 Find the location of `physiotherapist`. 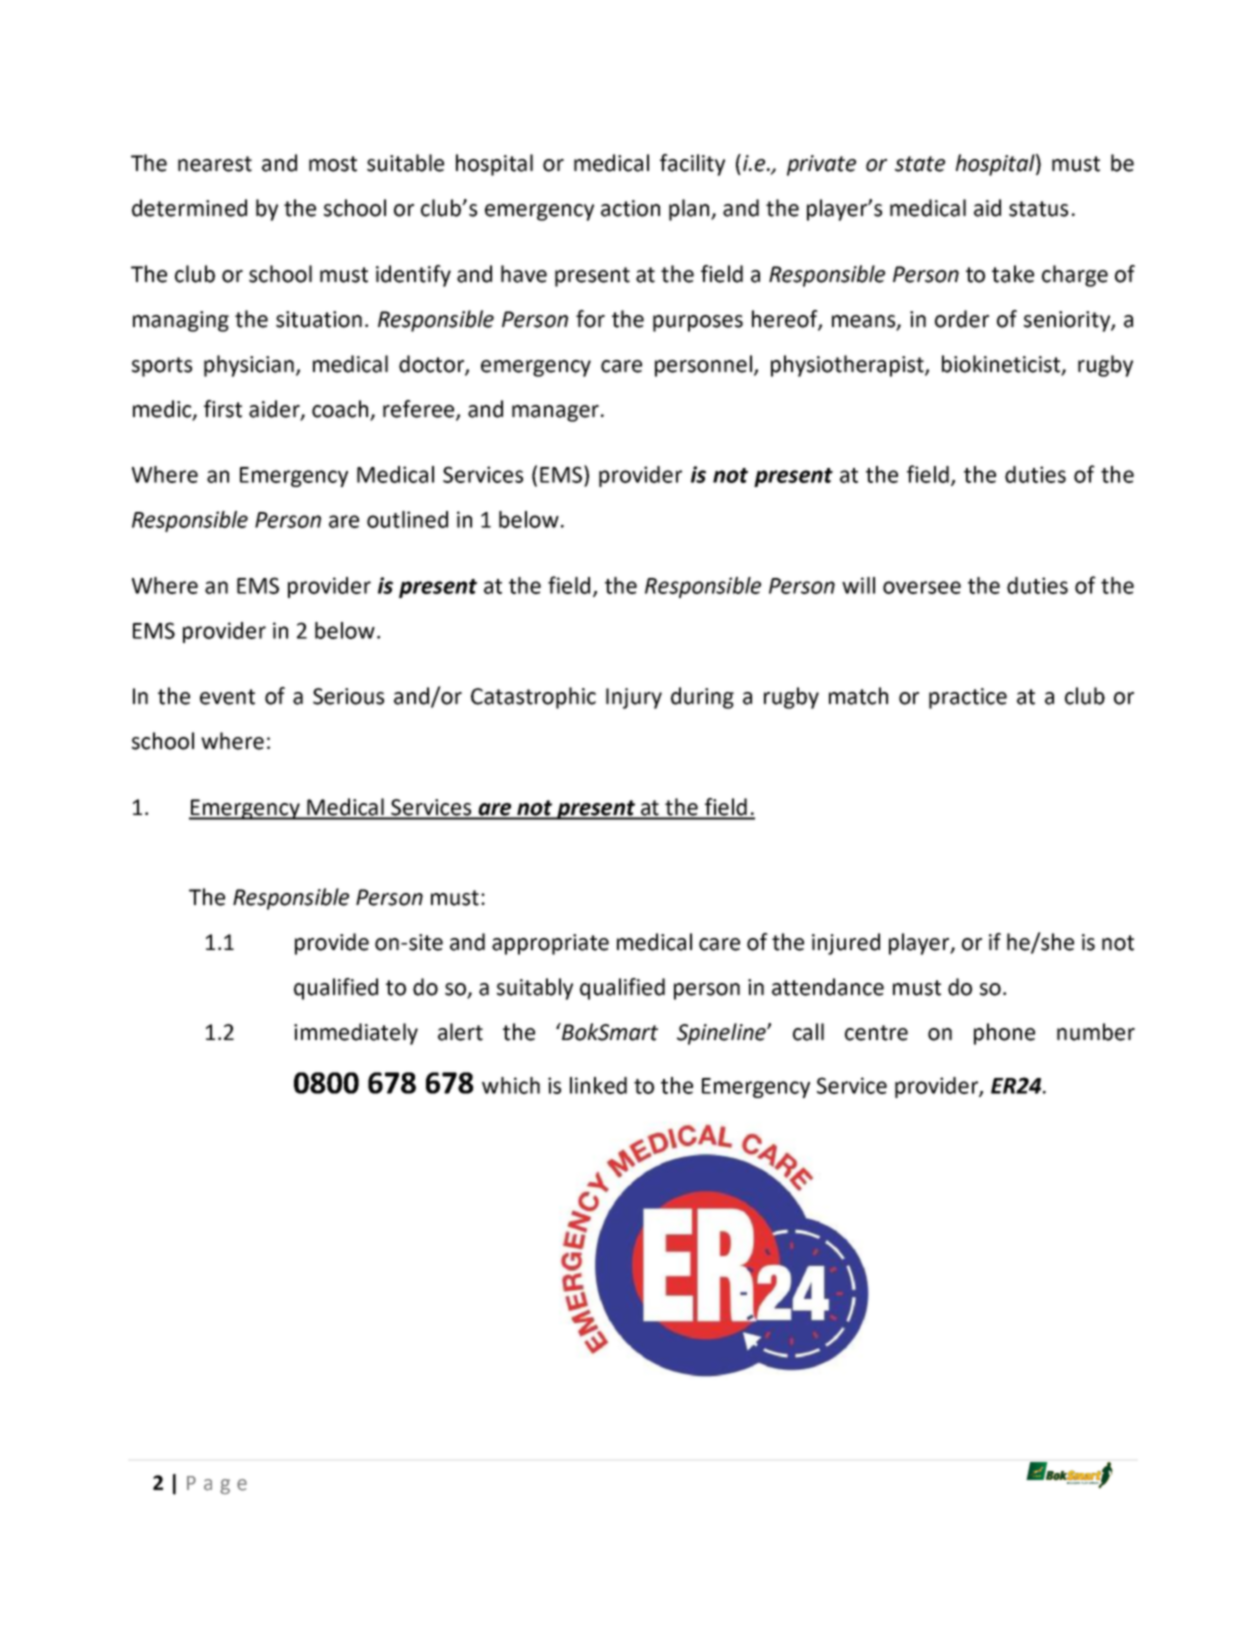

physiotherapist is located at coordinates (848, 366).
